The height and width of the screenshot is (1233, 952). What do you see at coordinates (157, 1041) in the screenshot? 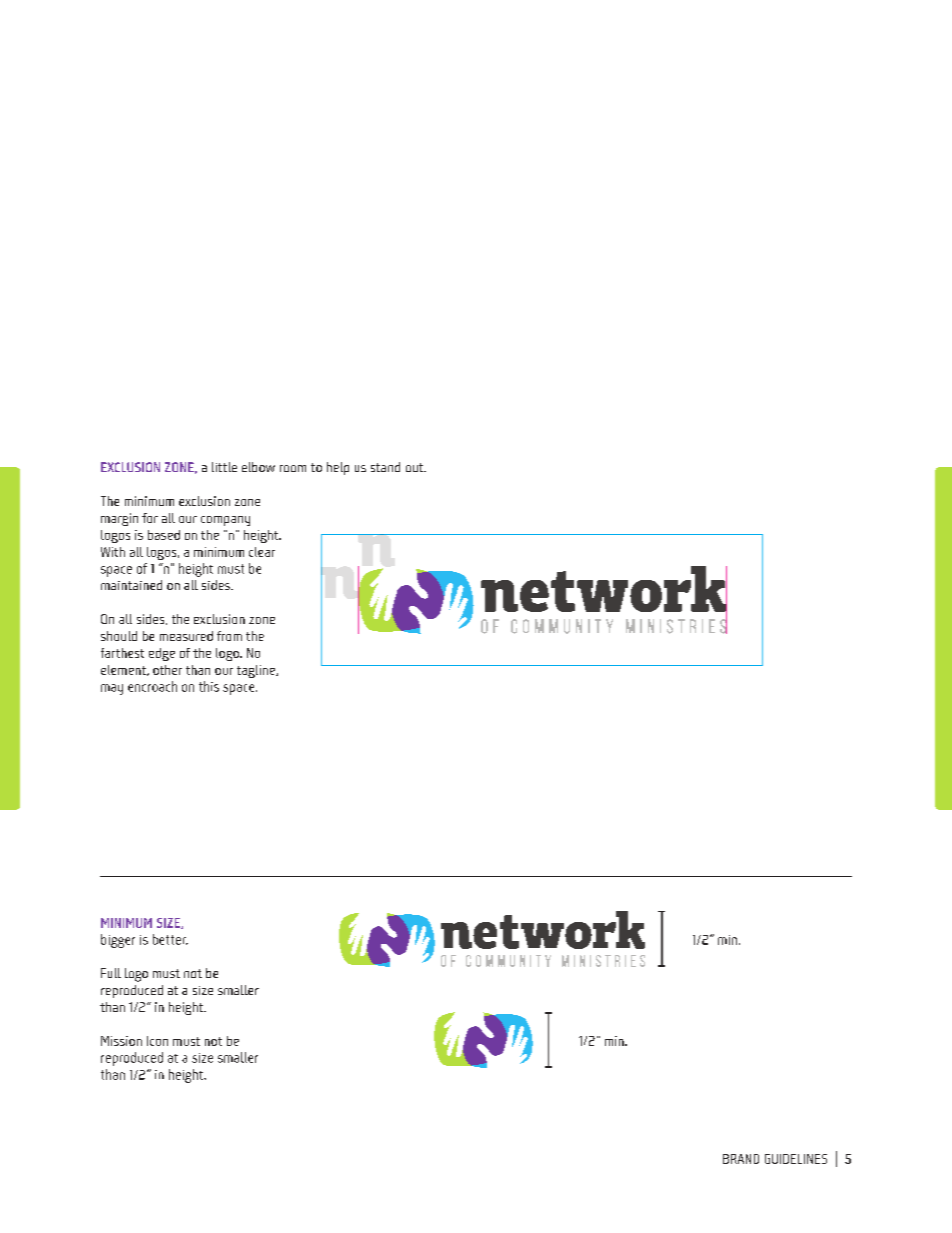
I see `Icon` at bounding box center [157, 1041].
